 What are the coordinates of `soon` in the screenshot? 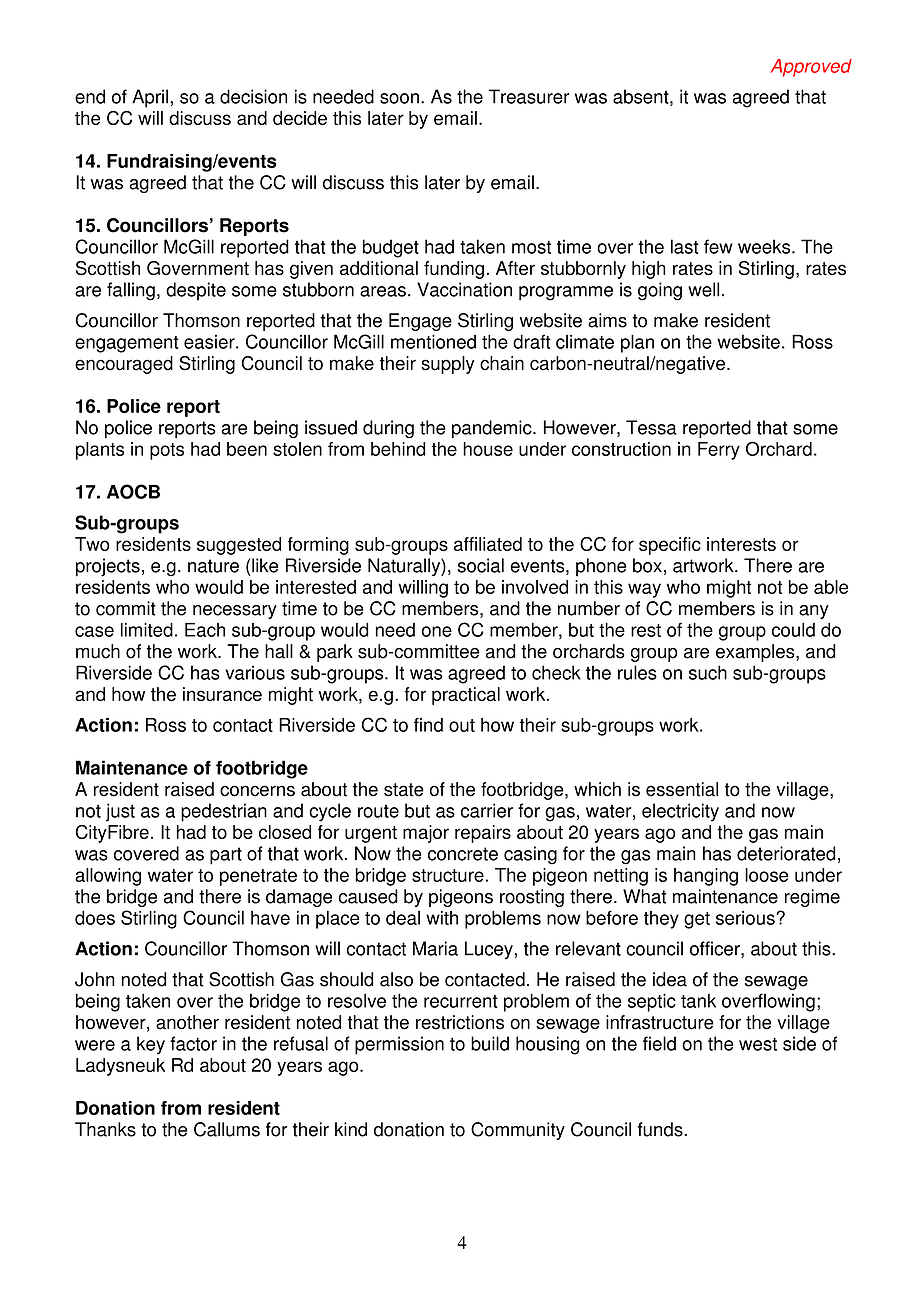 It's located at (399, 98).
